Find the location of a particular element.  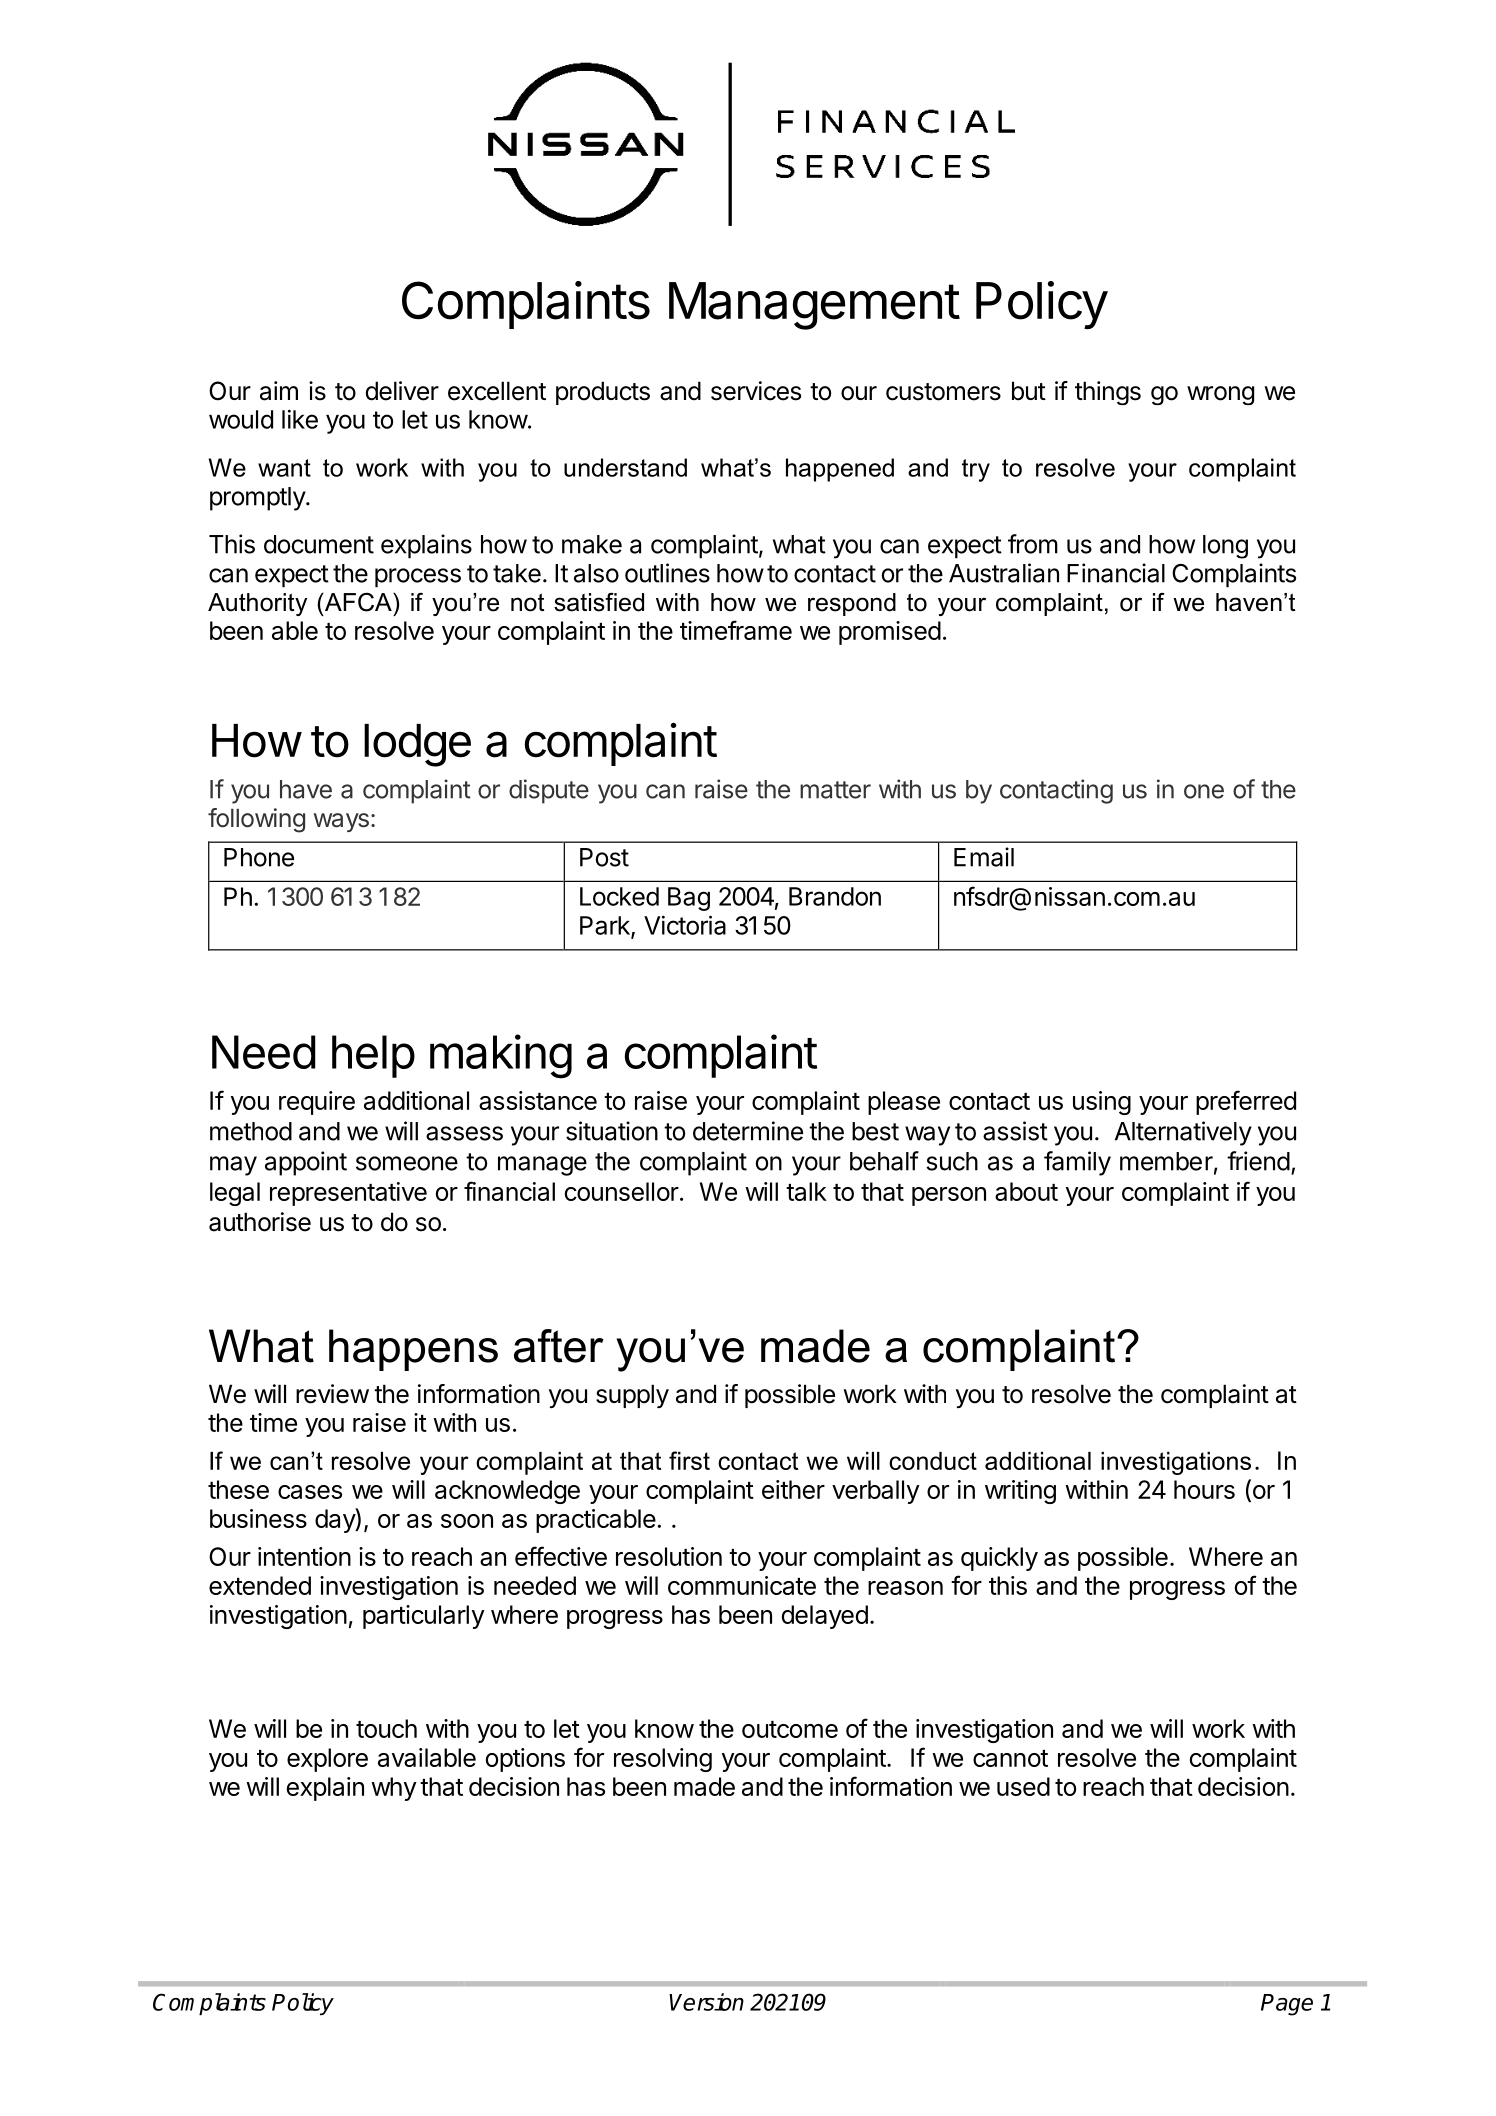

representative is located at coordinates (348, 1194).
